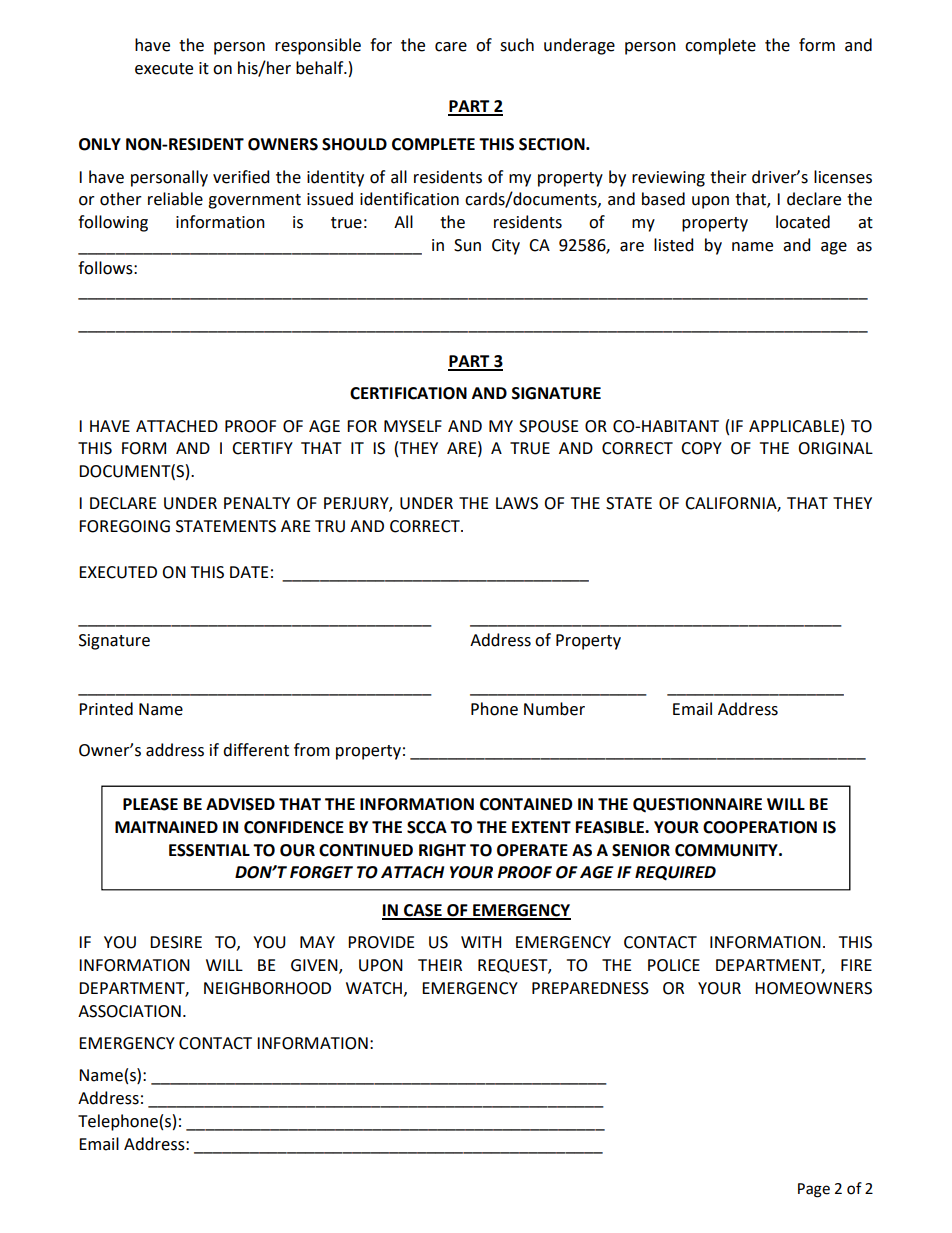 The width and height of the screenshot is (952, 1233). Describe the element at coordinates (843, 177) in the screenshot. I see `licenses` at that location.
